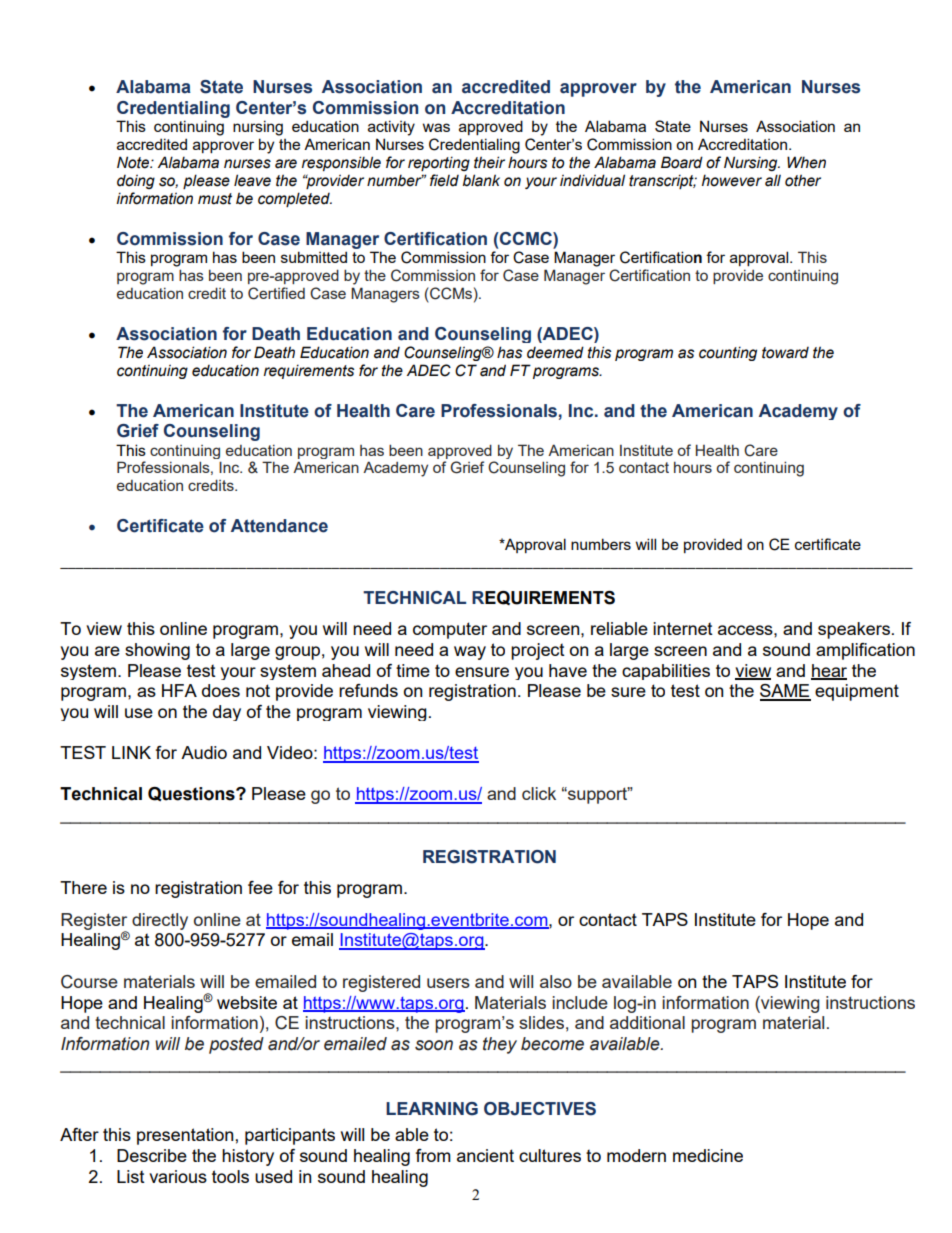 The width and height of the page is (952, 1233). Describe the element at coordinates (773, 180) in the page. I see `all` at that location.
